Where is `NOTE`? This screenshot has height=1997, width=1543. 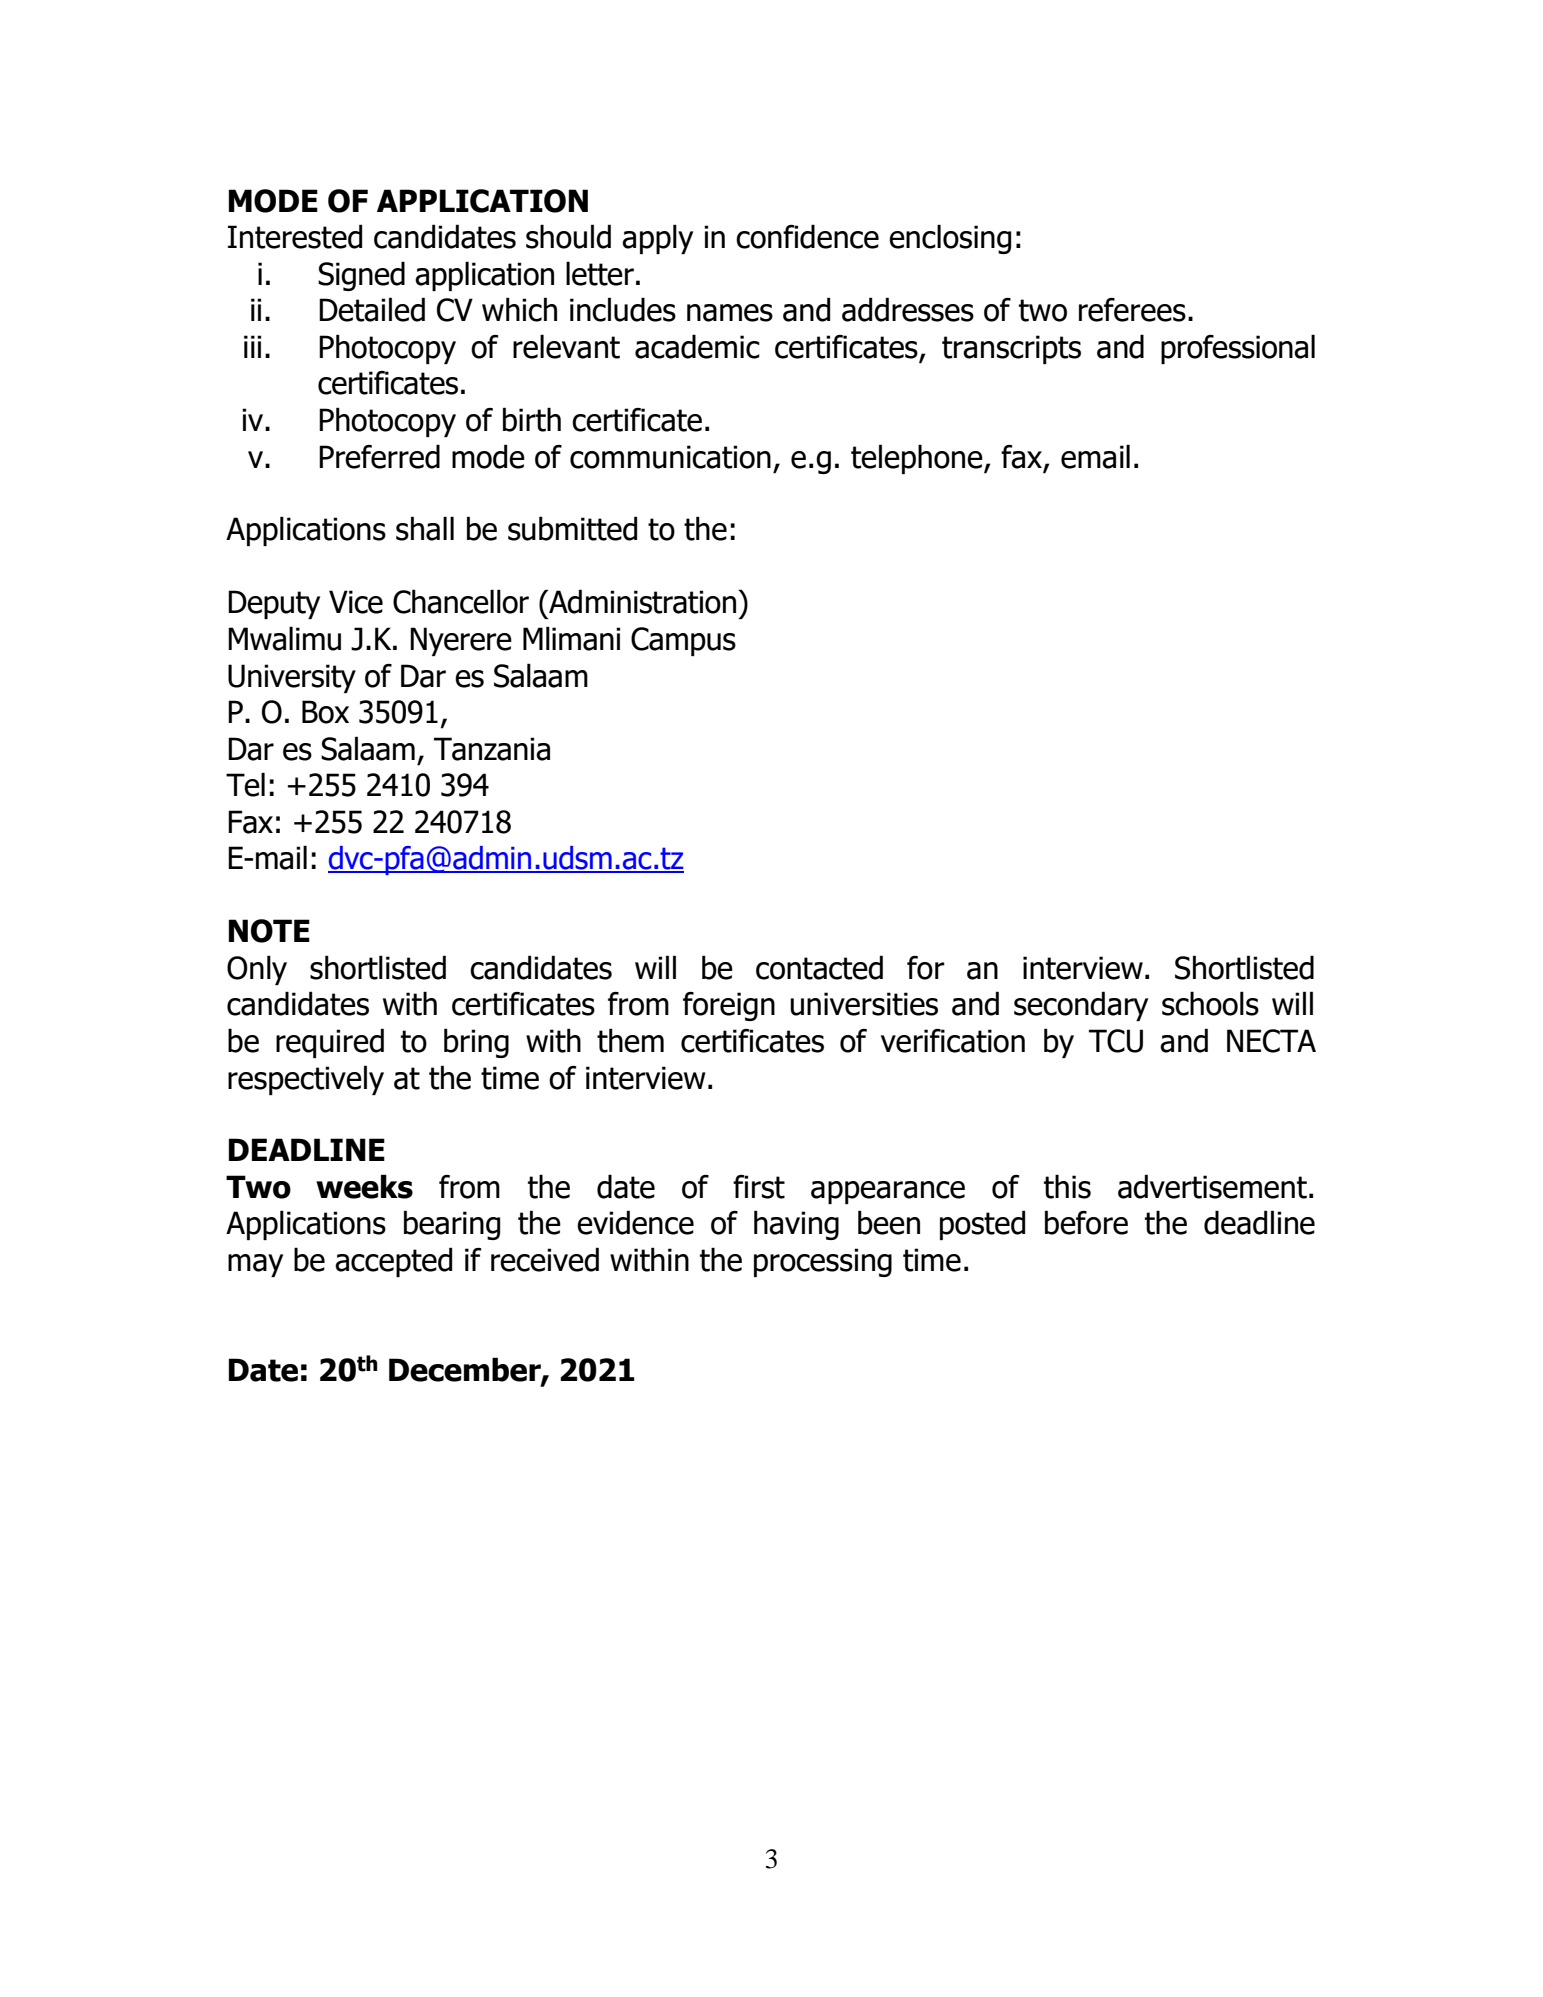 NOTE is located at coordinates (269, 931).
